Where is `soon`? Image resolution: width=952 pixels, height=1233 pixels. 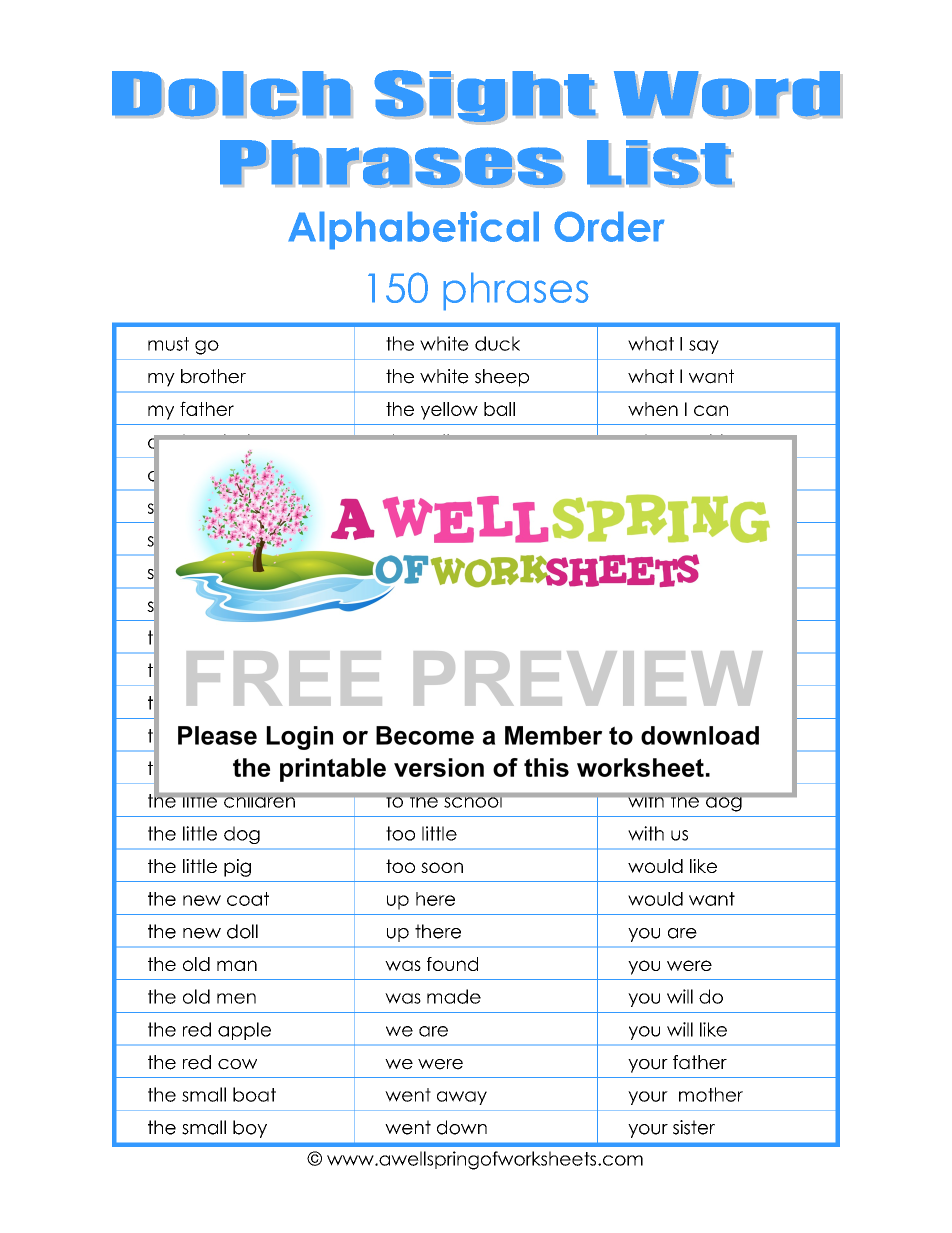 soon is located at coordinates (442, 867).
